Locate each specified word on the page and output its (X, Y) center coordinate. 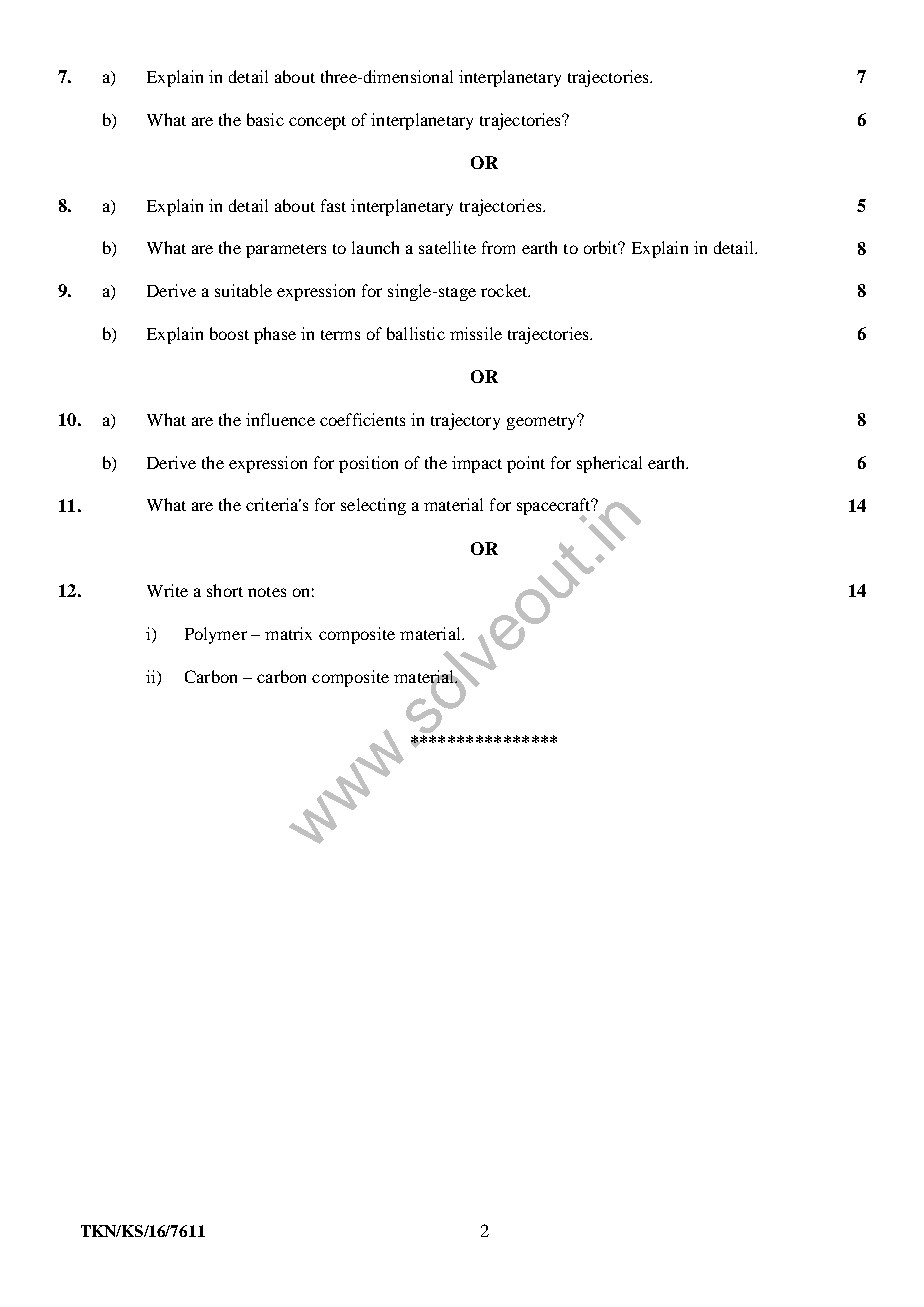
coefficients (362, 419)
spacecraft (555, 508)
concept (317, 123)
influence (280, 419)
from (498, 247)
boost (229, 333)
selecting (373, 506)
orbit (602, 247)
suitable (243, 290)
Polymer (216, 635)
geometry (543, 422)
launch (375, 247)
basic (265, 119)
